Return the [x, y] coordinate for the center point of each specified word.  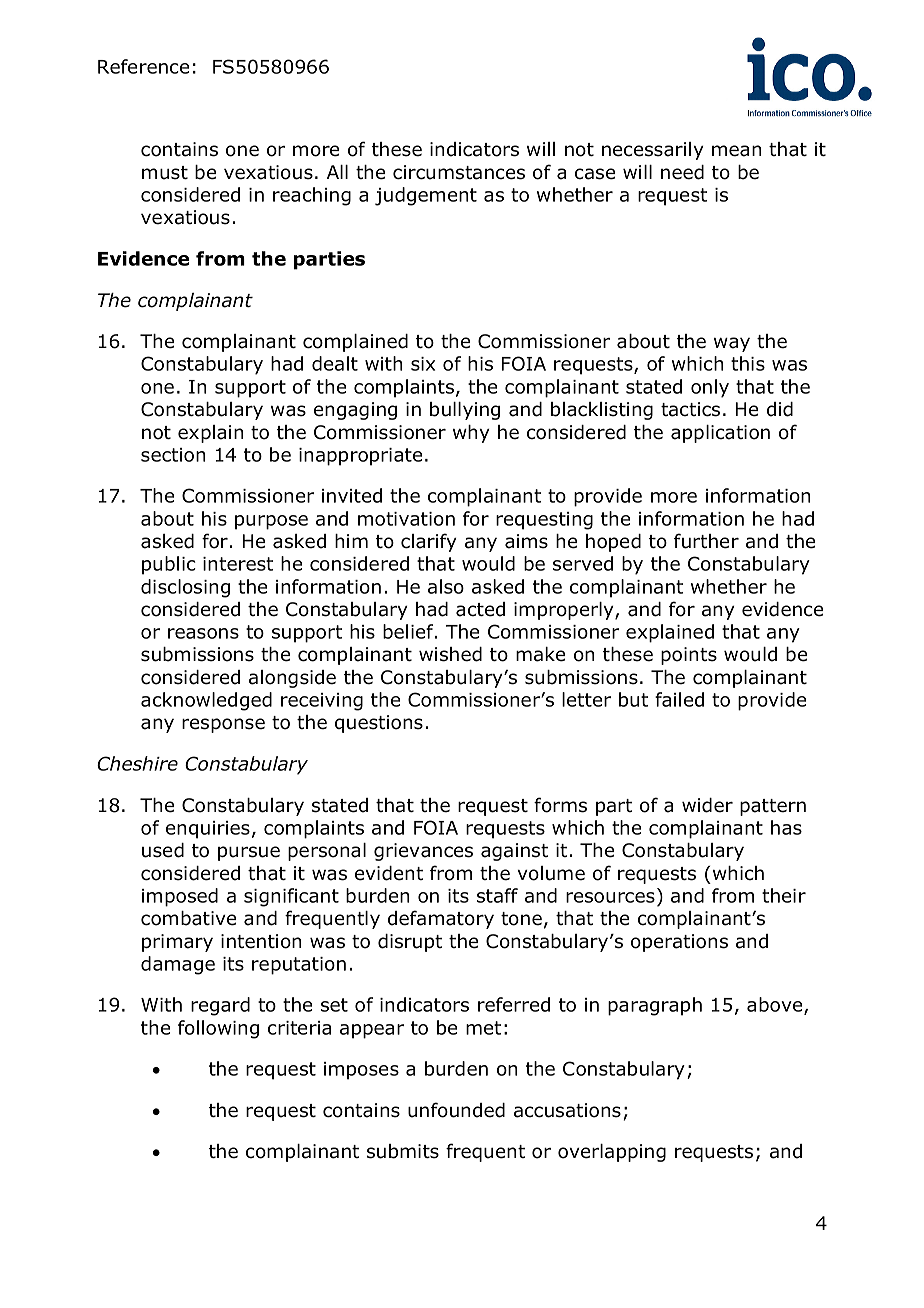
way [732, 344]
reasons [203, 633]
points [689, 656]
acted [480, 609]
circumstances [459, 172]
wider [707, 805]
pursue [249, 853]
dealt [335, 363]
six [423, 364]
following [218, 1029]
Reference [143, 66]
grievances [423, 852]
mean [736, 151]
